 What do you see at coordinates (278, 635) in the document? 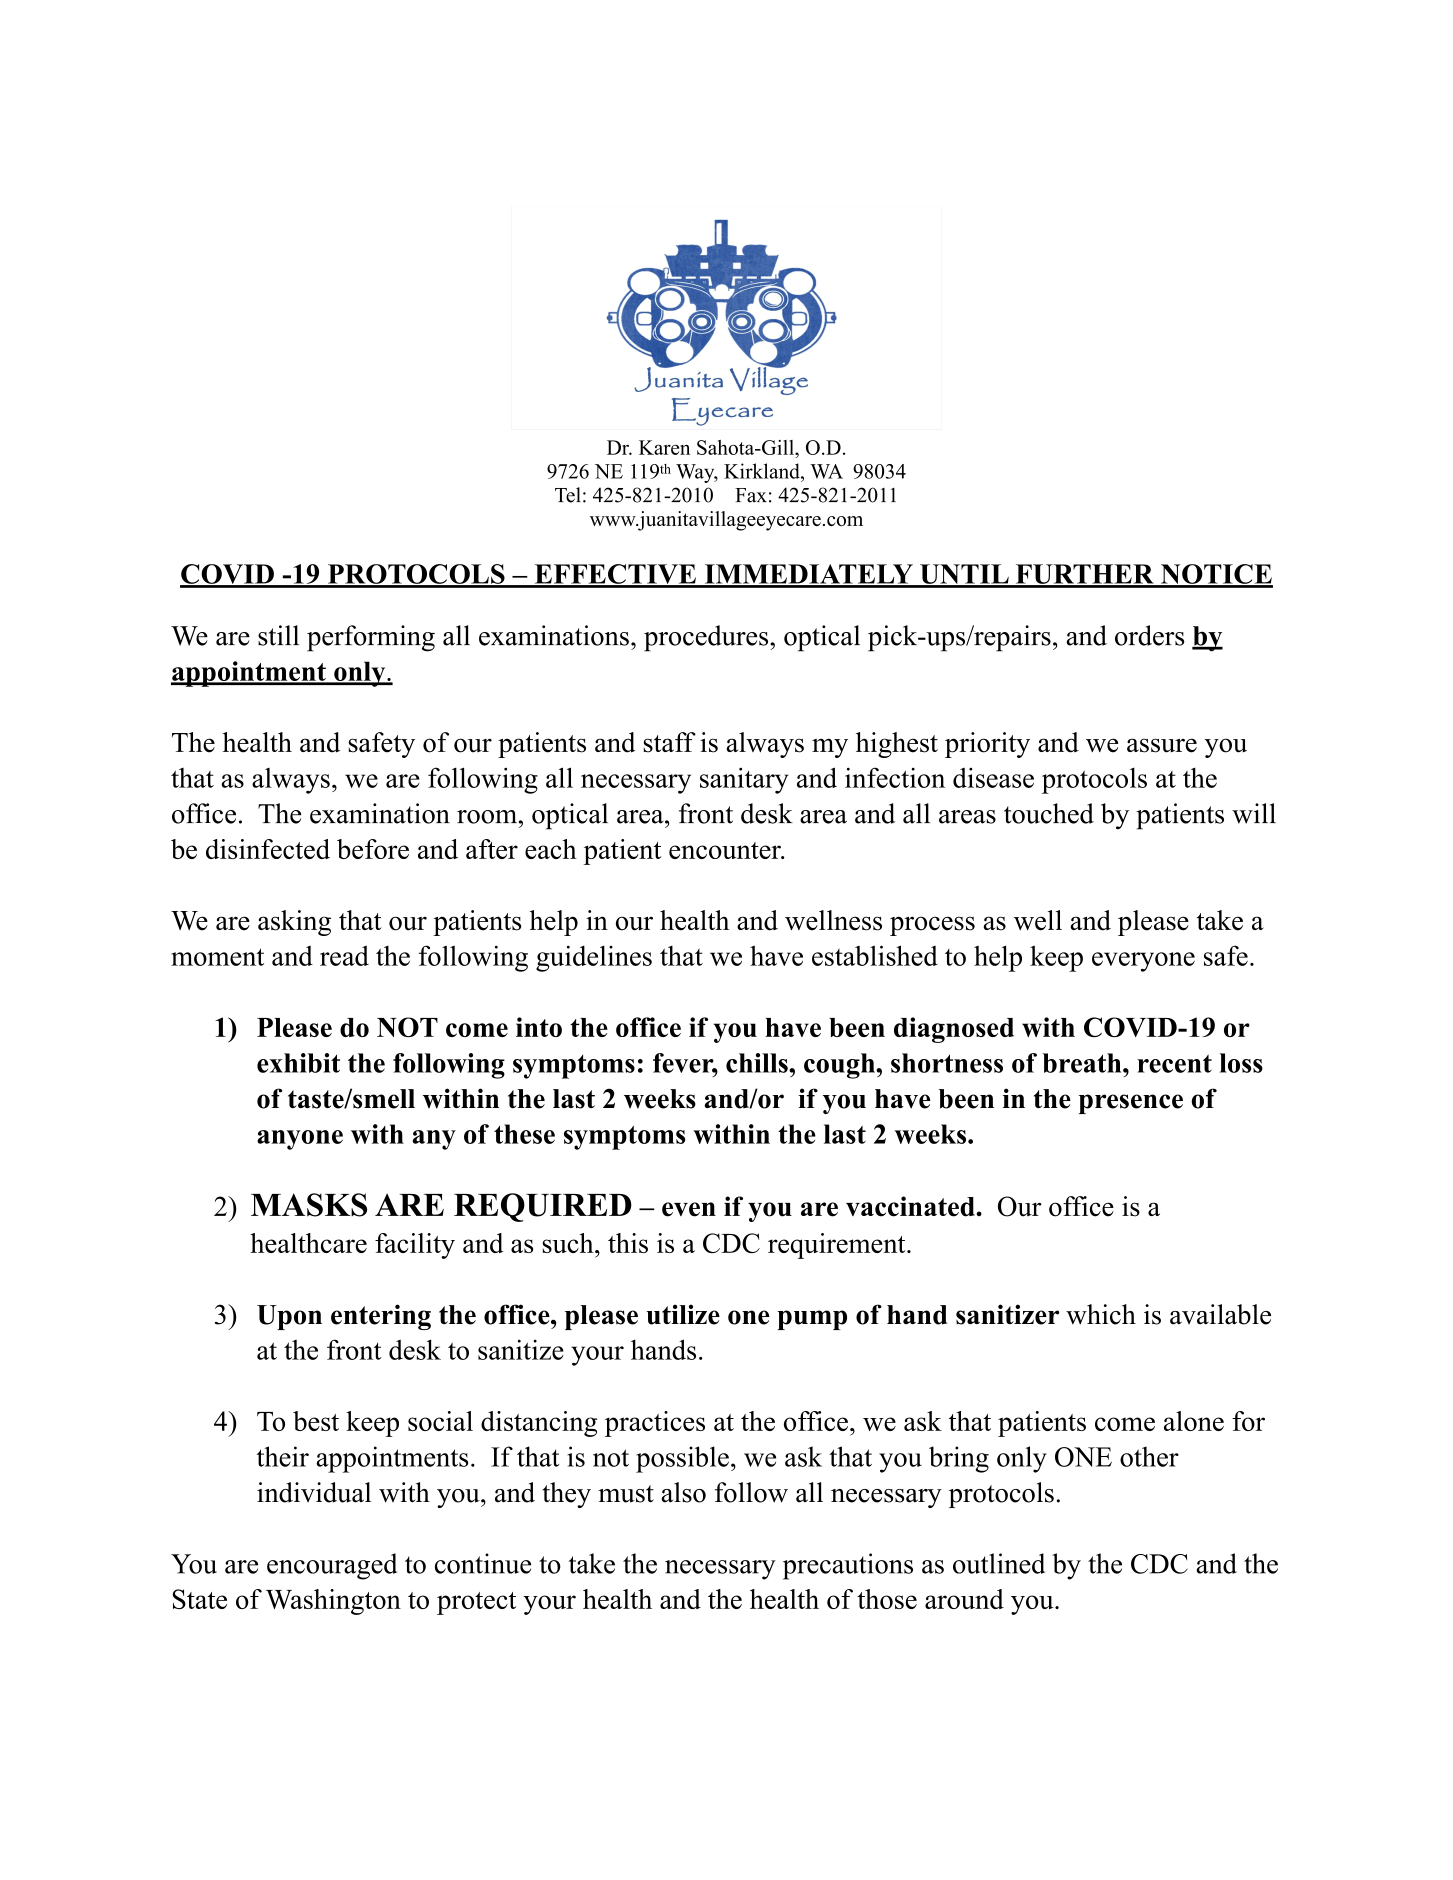
I see `still` at bounding box center [278, 635].
